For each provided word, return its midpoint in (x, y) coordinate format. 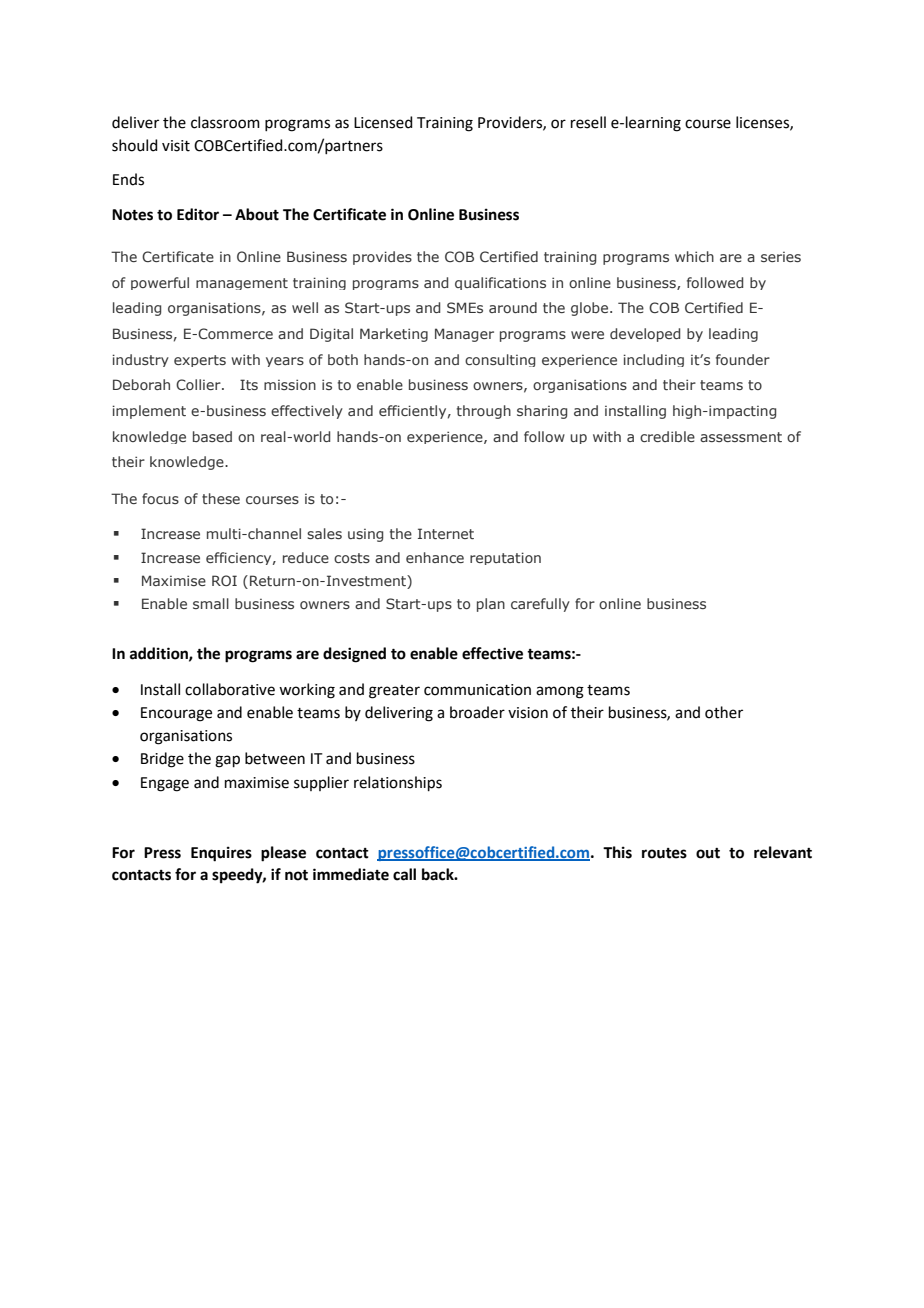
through (484, 412)
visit (176, 146)
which (694, 256)
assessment (741, 437)
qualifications (500, 283)
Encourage (176, 714)
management (242, 284)
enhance (435, 557)
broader (477, 712)
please (283, 854)
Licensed (383, 122)
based (212, 436)
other (724, 712)
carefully (540, 605)
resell (588, 122)
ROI (224, 580)
